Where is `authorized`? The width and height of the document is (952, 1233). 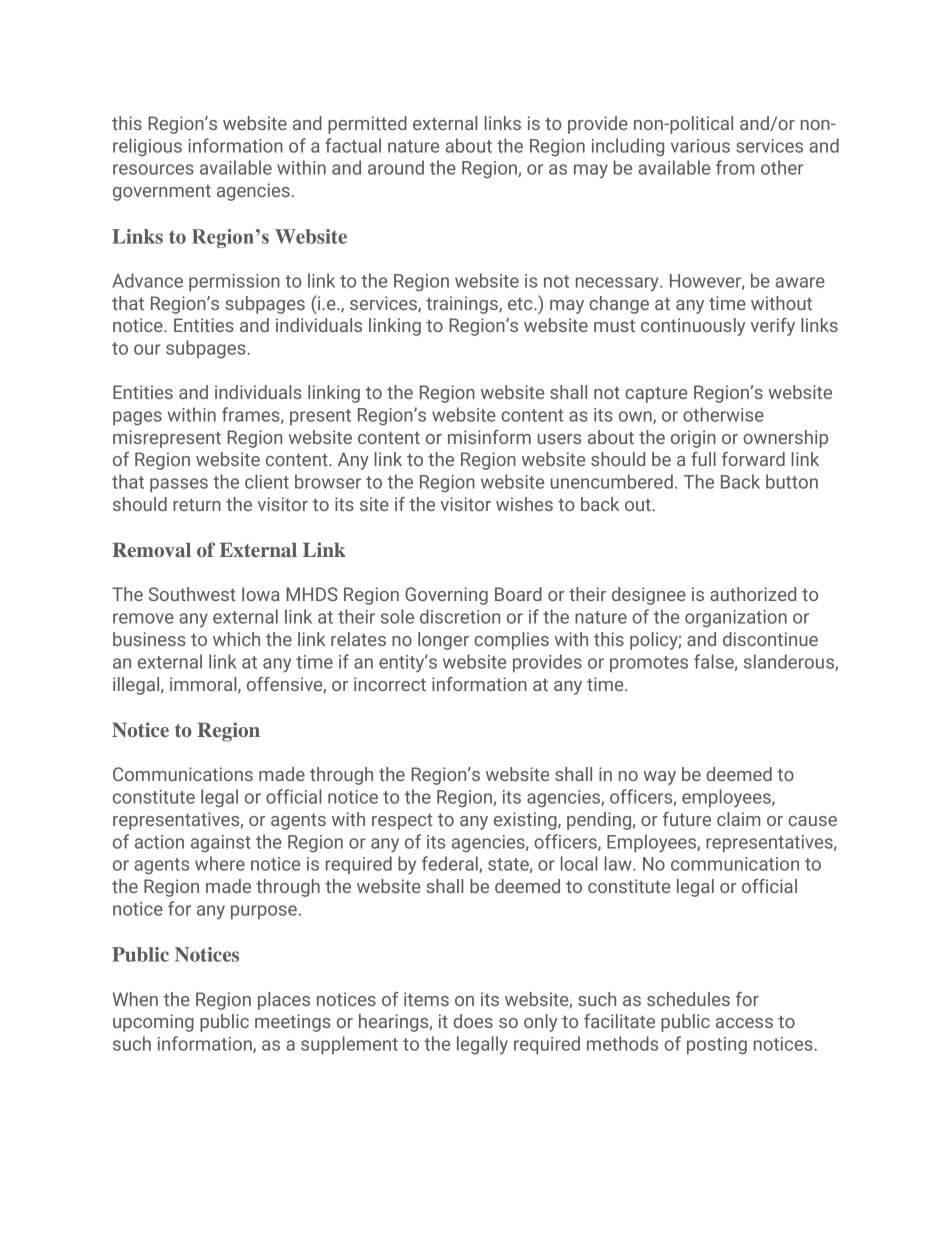
authorized is located at coordinates (753, 594).
